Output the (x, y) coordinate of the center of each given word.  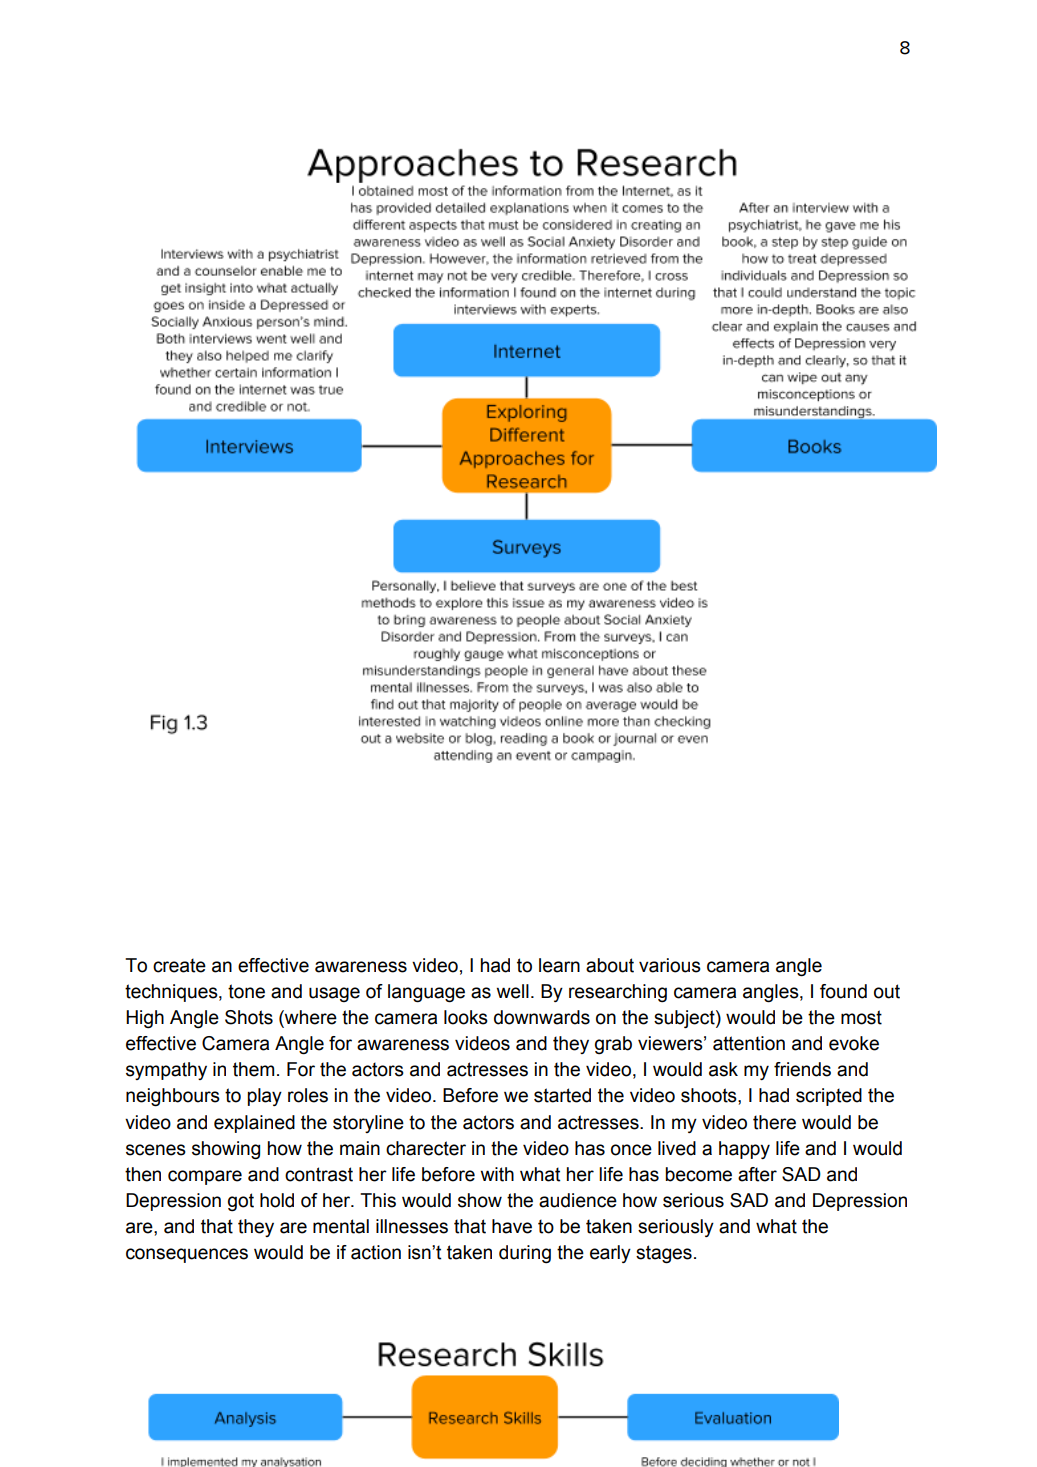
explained (254, 1124)
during (525, 1254)
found (843, 991)
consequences (187, 1255)
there (774, 1122)
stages (664, 1254)
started (562, 1095)
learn (559, 965)
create (179, 965)
